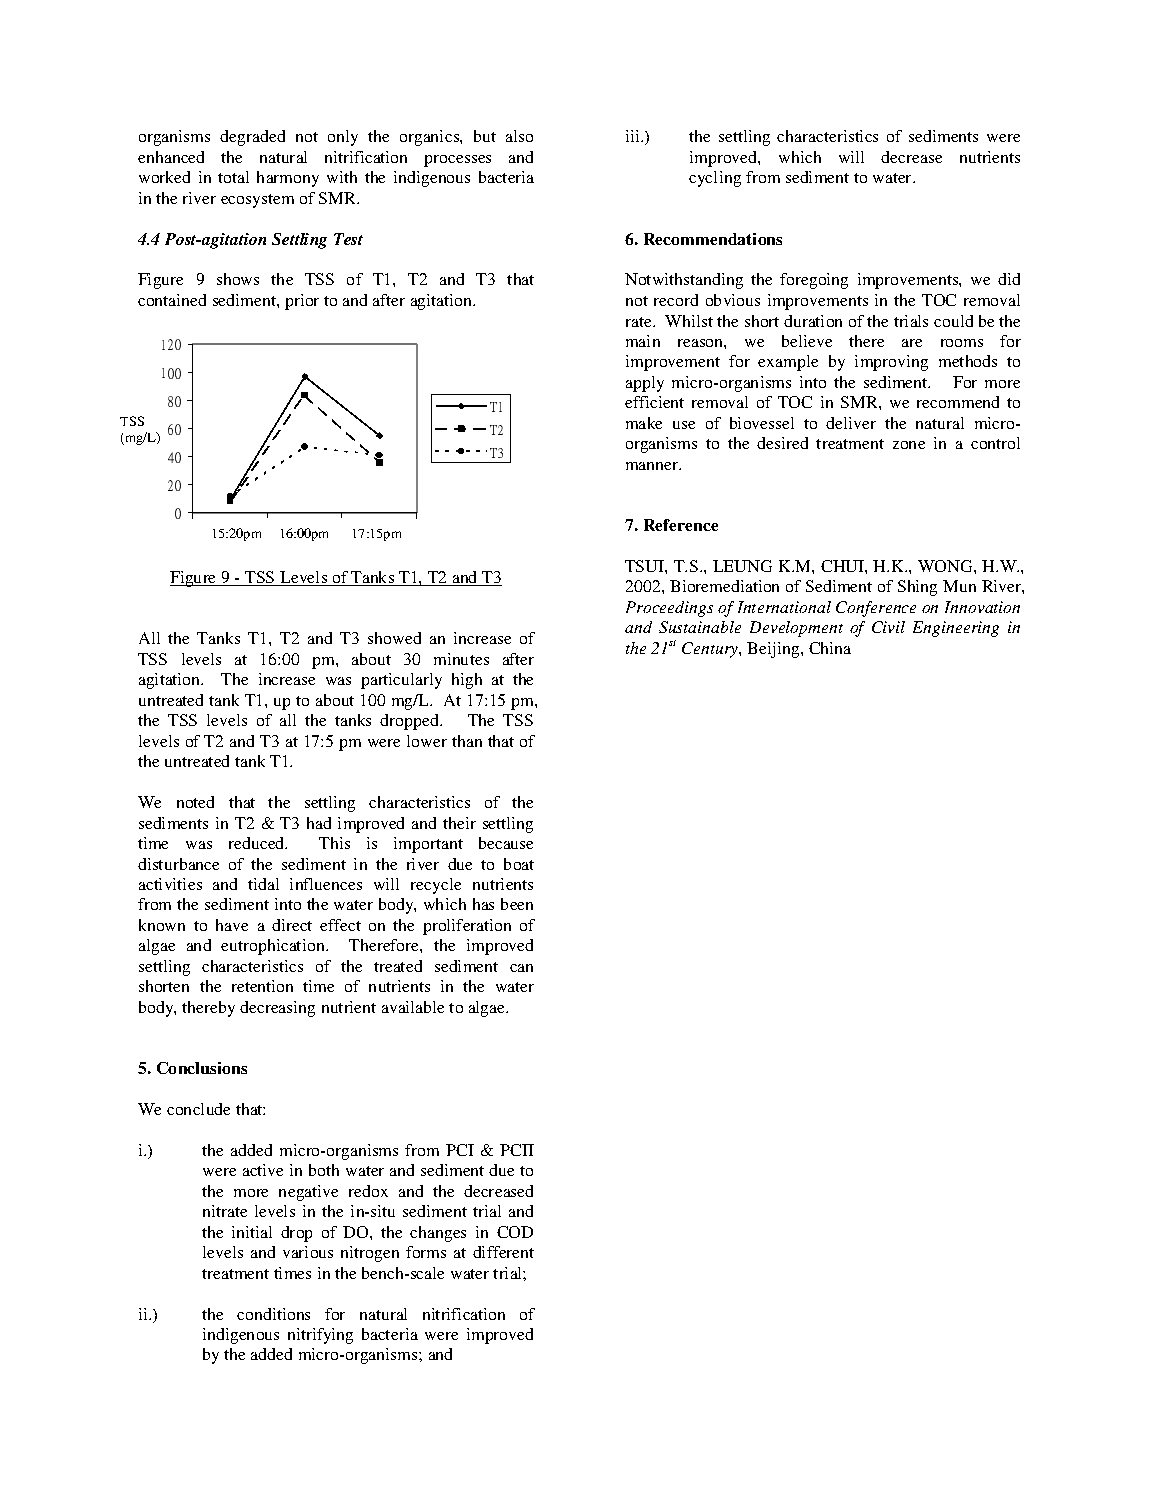  I want to click on TSUI, so click(645, 566).
